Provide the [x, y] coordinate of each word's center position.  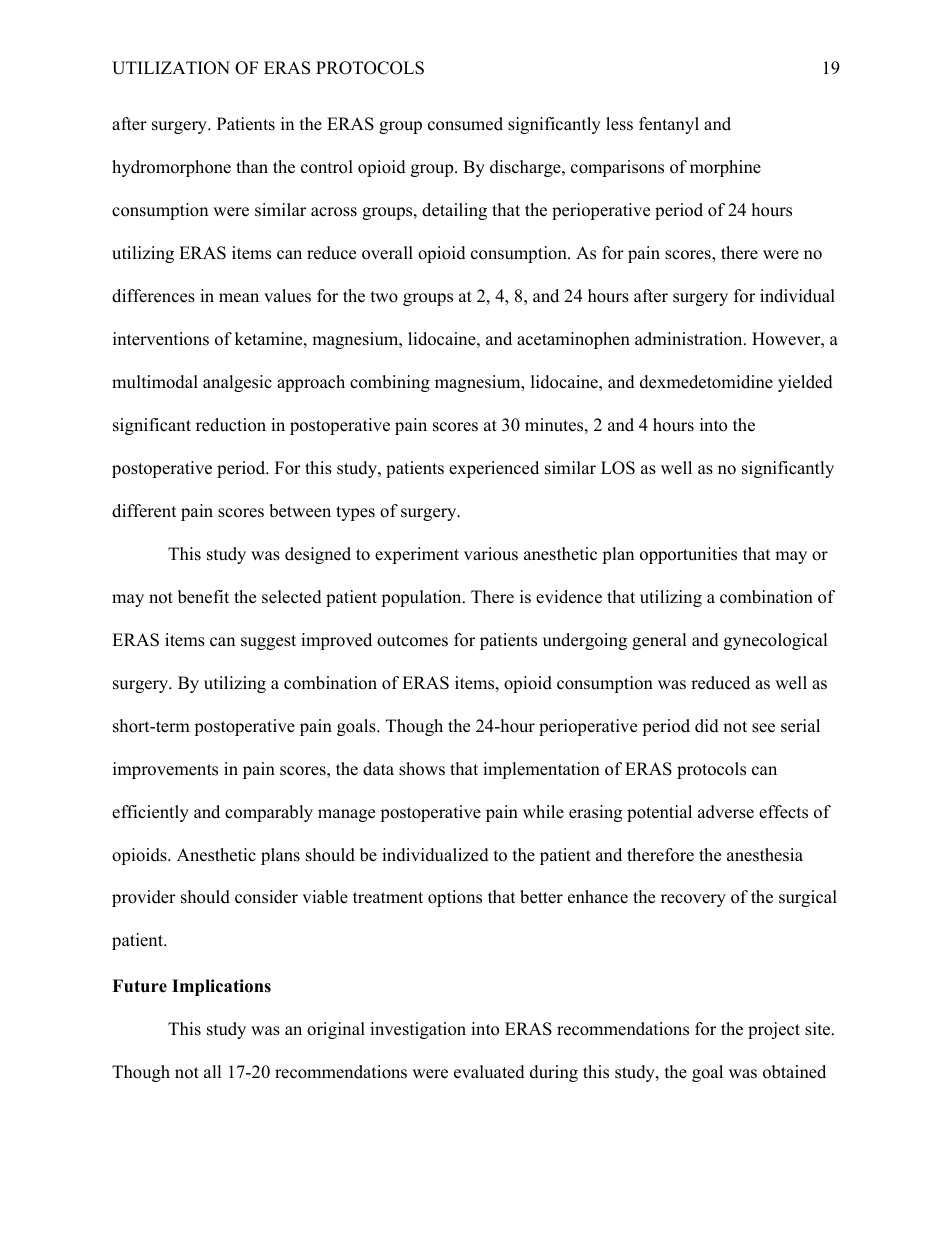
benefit [203, 597]
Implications [221, 987]
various [491, 554]
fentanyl [669, 125]
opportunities [688, 555]
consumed [465, 124]
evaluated [489, 1072]
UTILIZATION [171, 68]
